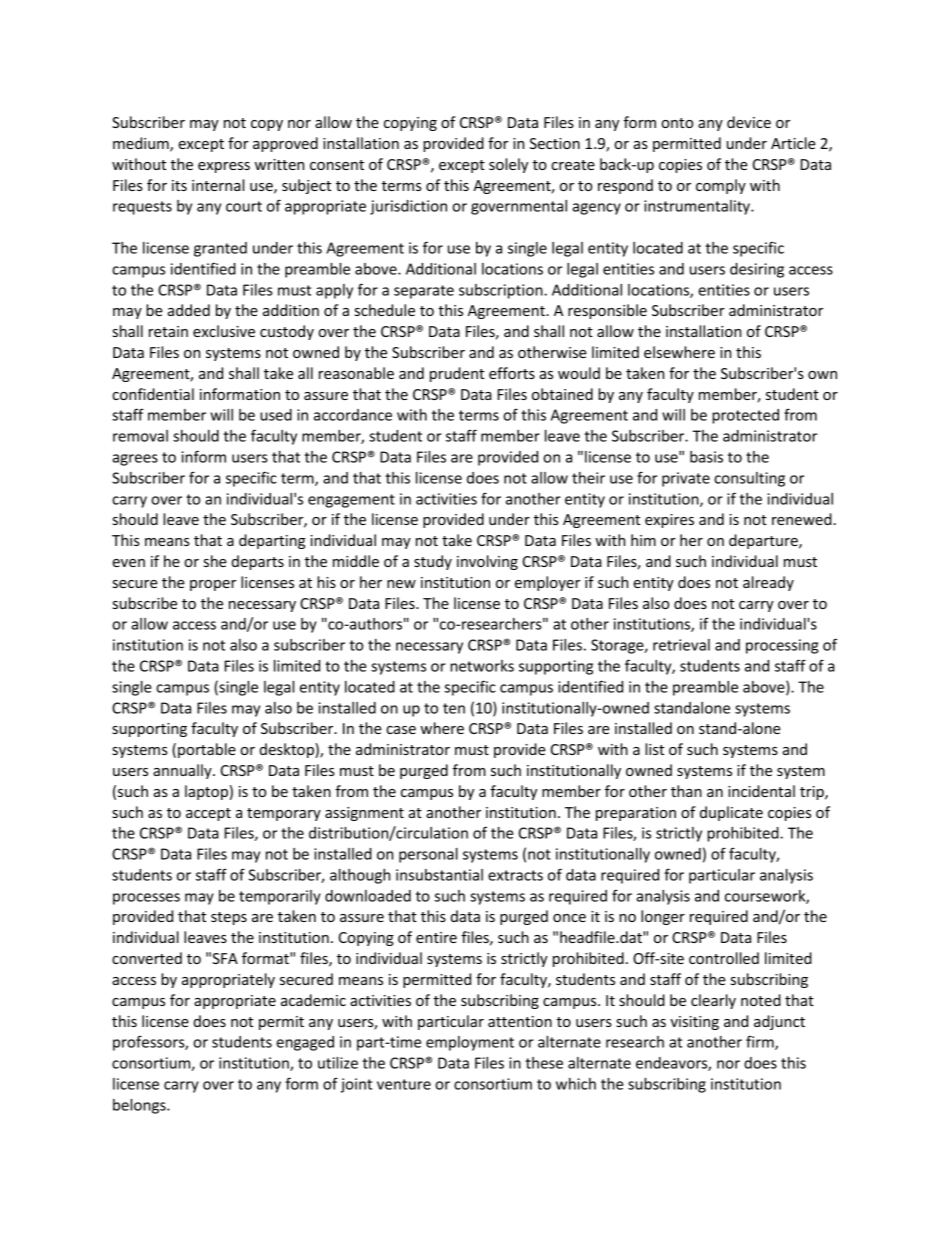  Describe the element at coordinates (761, 1042) in the document. I see `firm` at that location.
